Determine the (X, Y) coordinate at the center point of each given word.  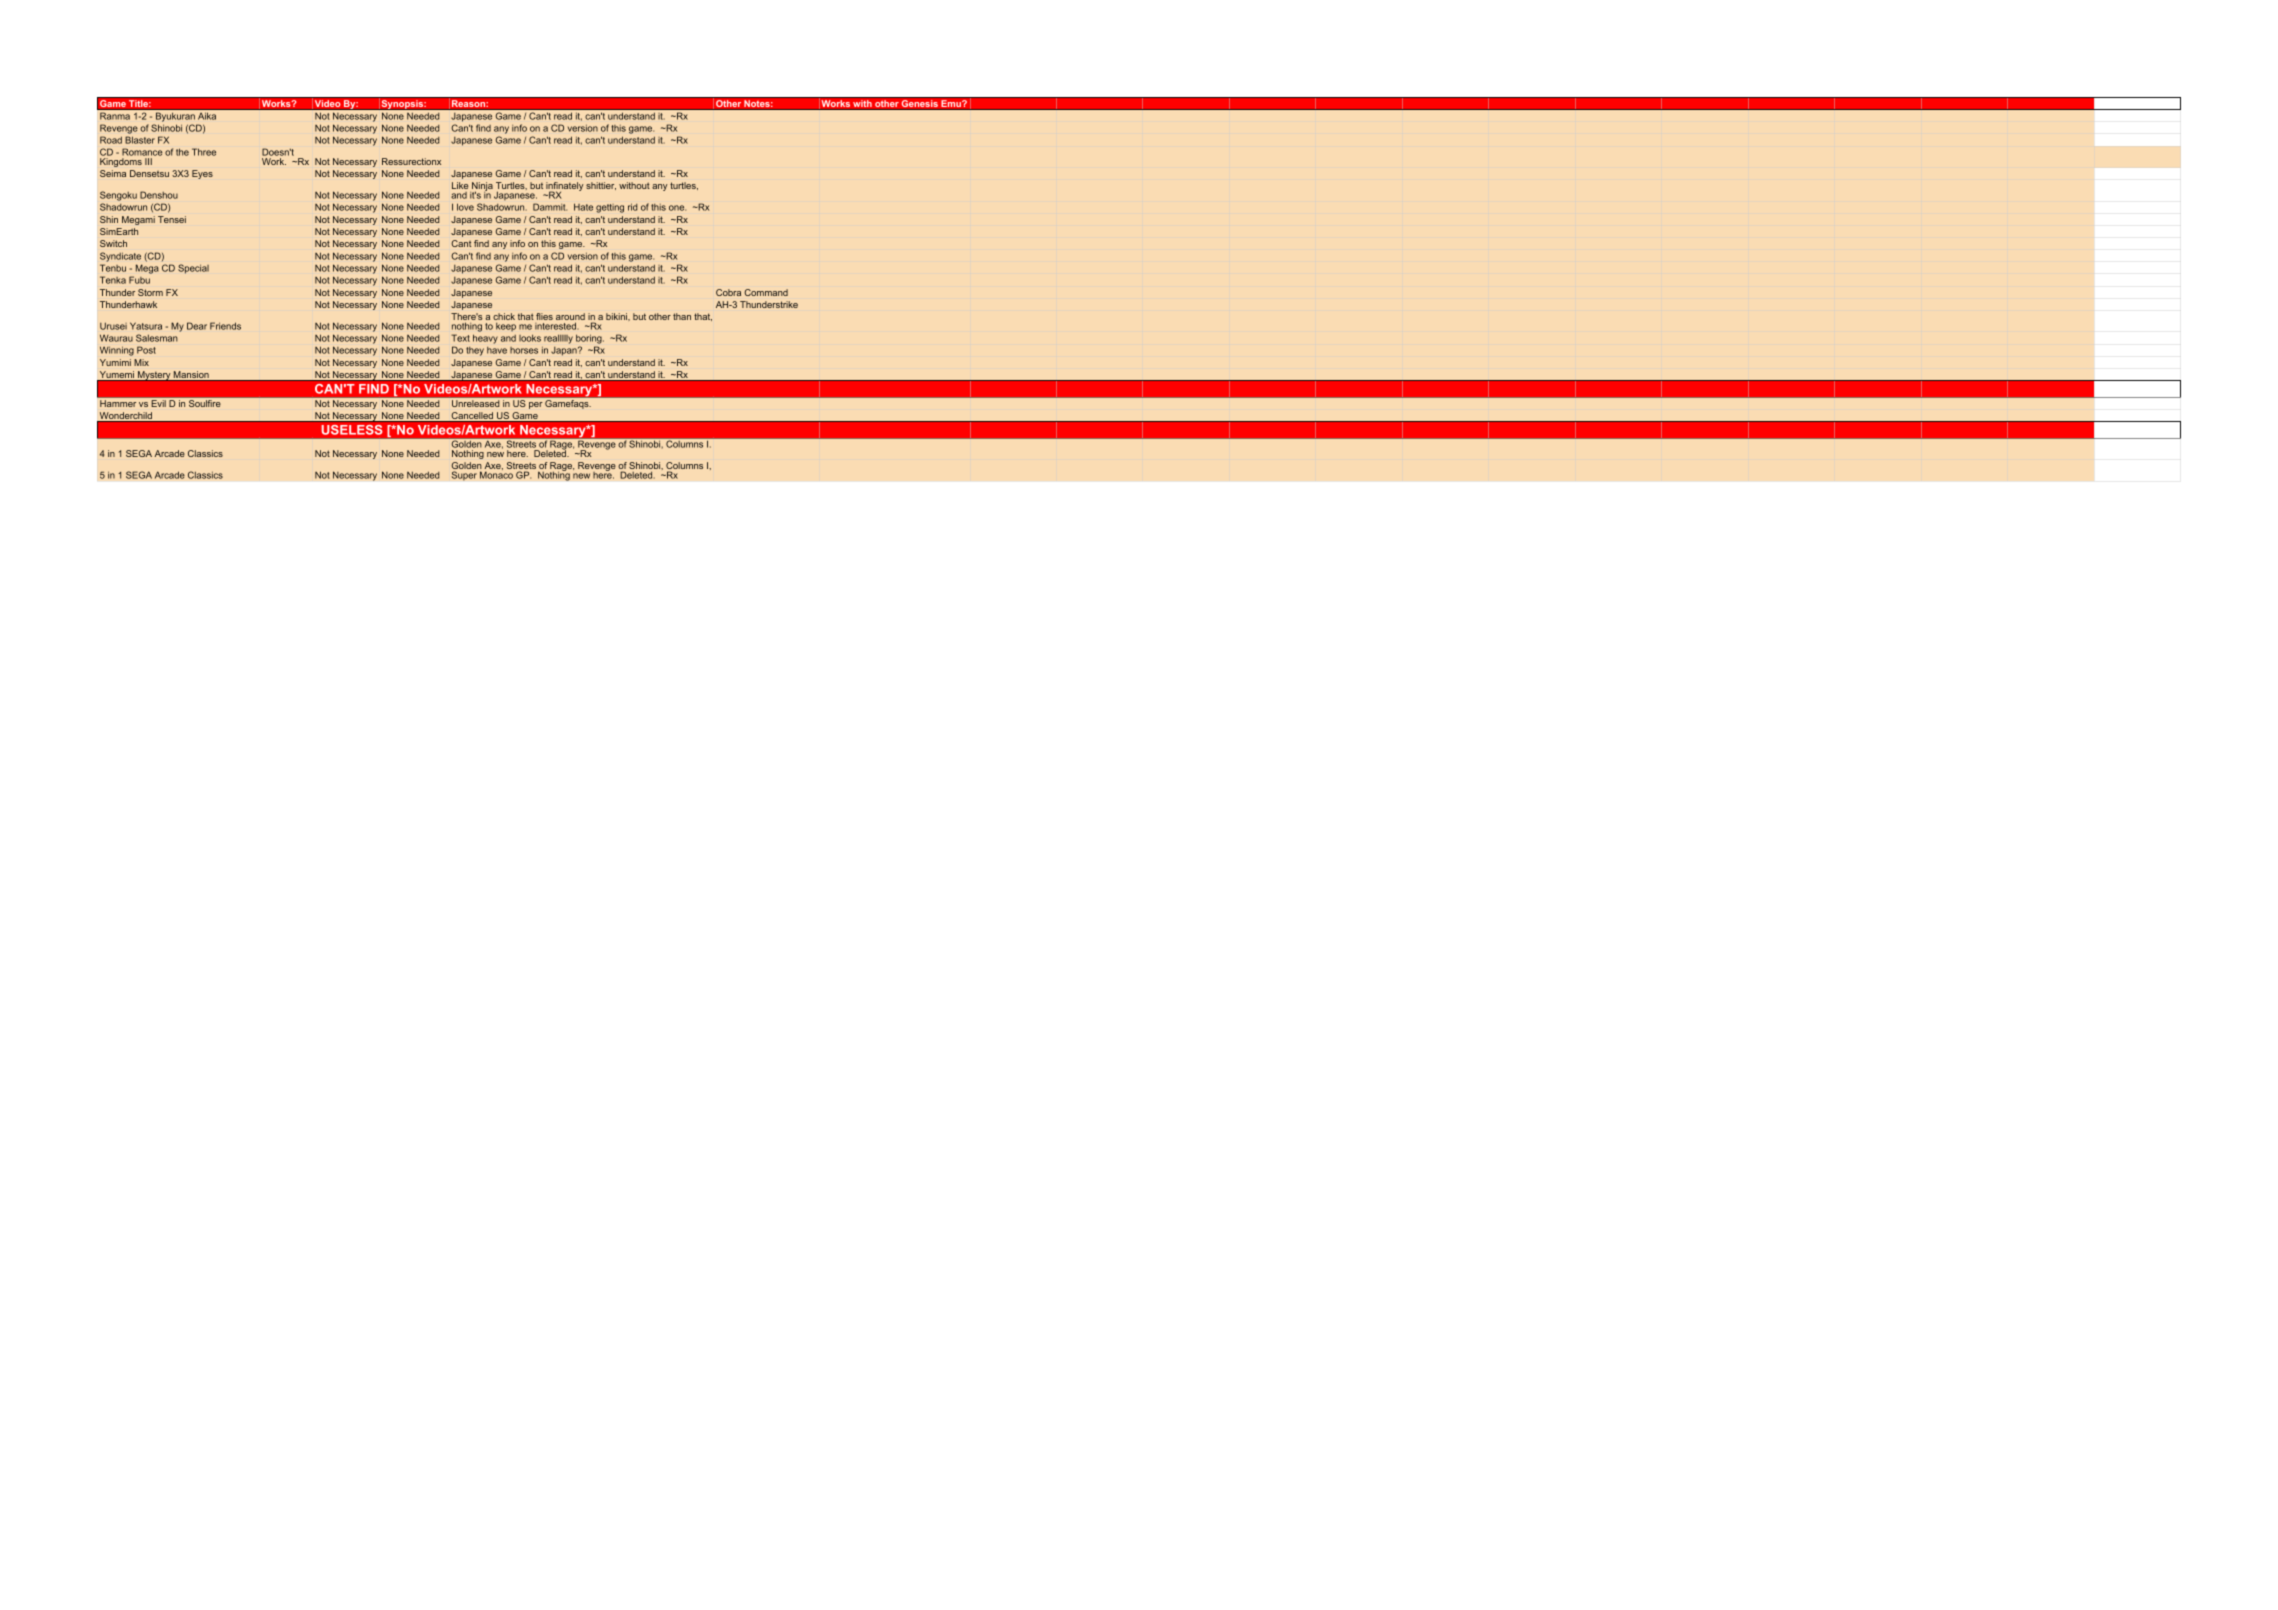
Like (460, 185)
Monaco (496, 474)
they (475, 351)
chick (504, 316)
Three (204, 152)
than (682, 316)
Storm (150, 292)
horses (524, 350)
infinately (565, 188)
